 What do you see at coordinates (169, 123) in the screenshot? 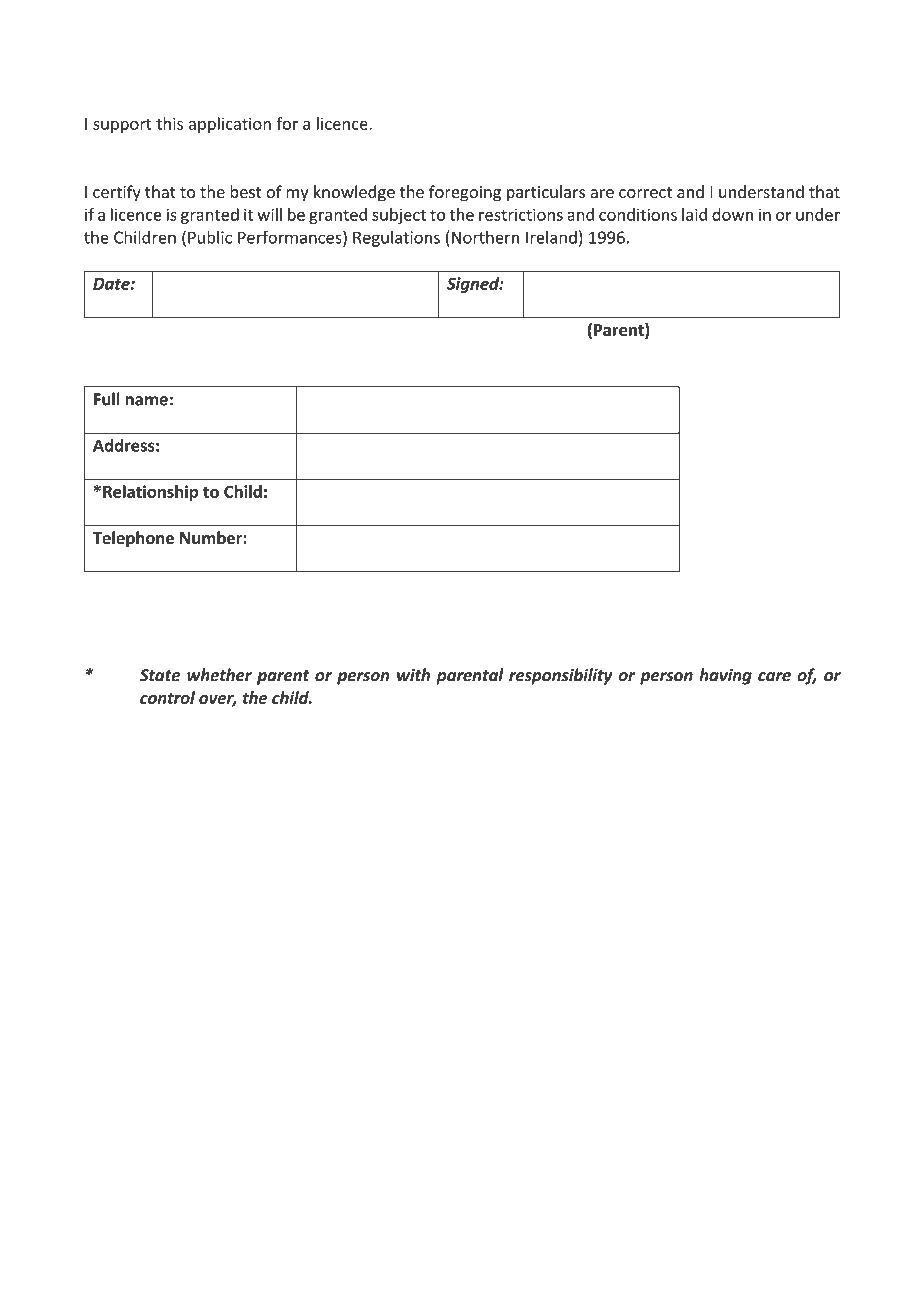
I see `this` at bounding box center [169, 123].
